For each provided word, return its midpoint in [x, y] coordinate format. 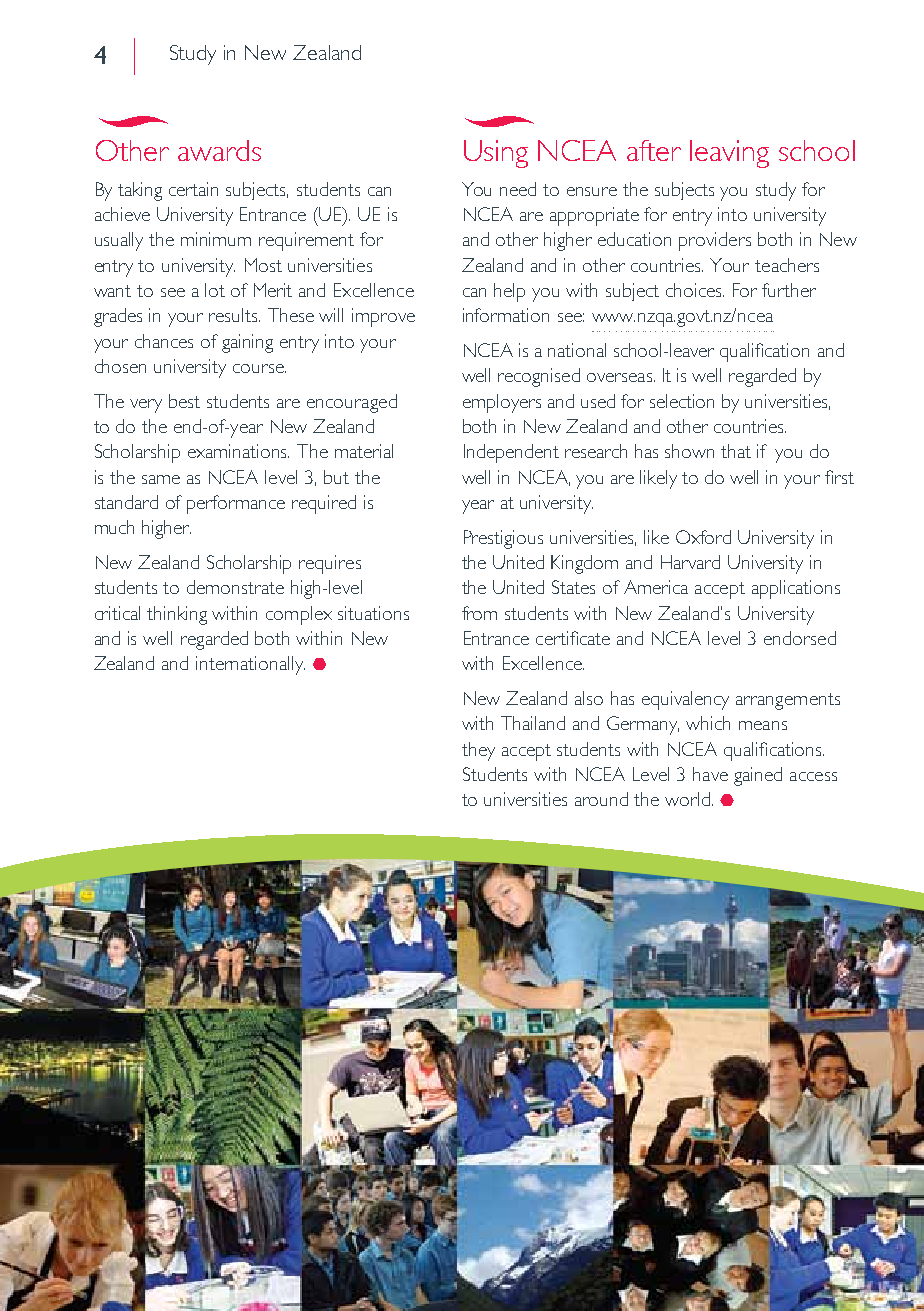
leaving [729, 154]
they [478, 751]
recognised [539, 377]
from [479, 613]
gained [758, 776]
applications [796, 589]
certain [193, 189]
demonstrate [235, 587]
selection [682, 401]
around [601, 799]
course [259, 368]
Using [496, 154]
